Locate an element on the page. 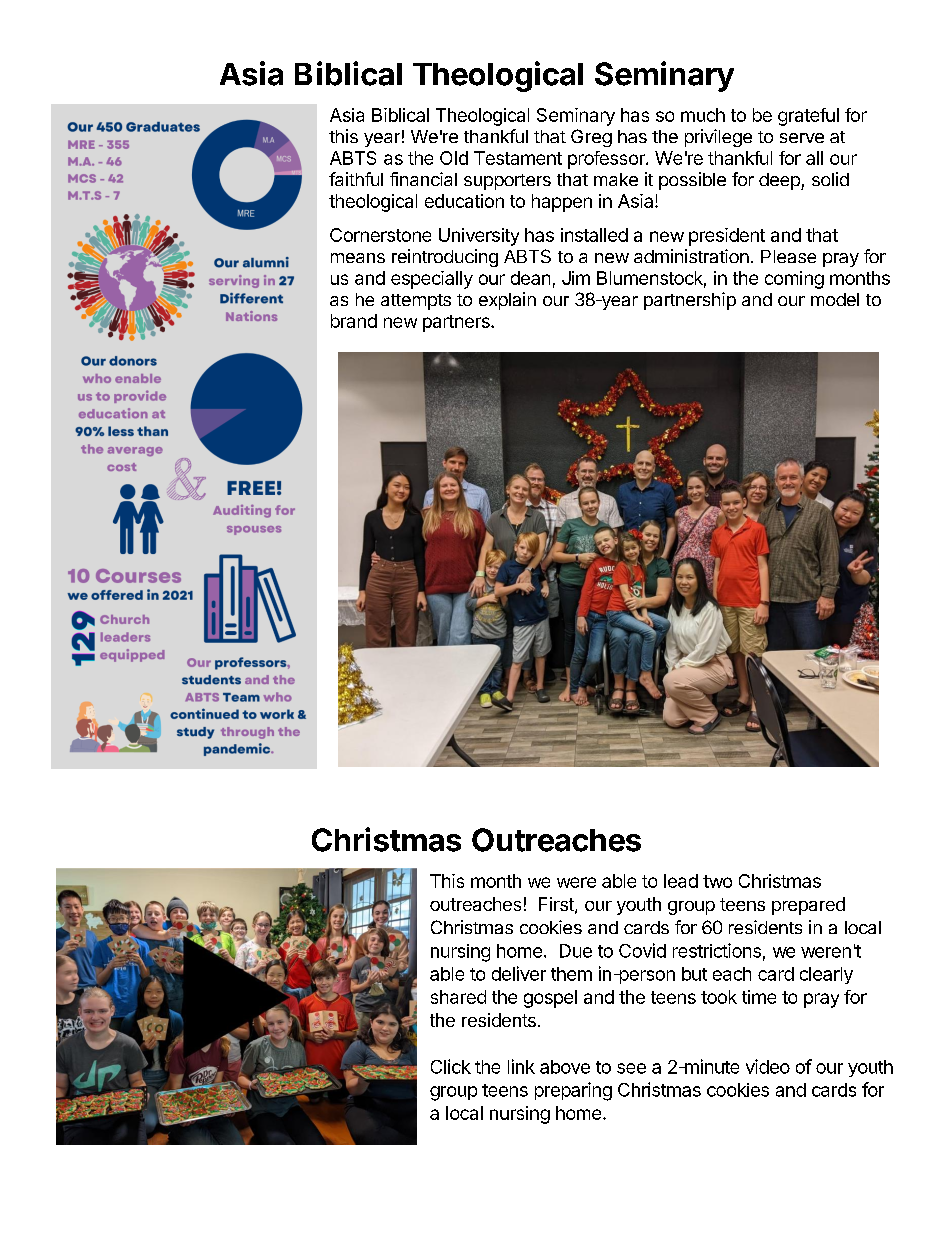  Click is located at coordinates (451, 1066).
